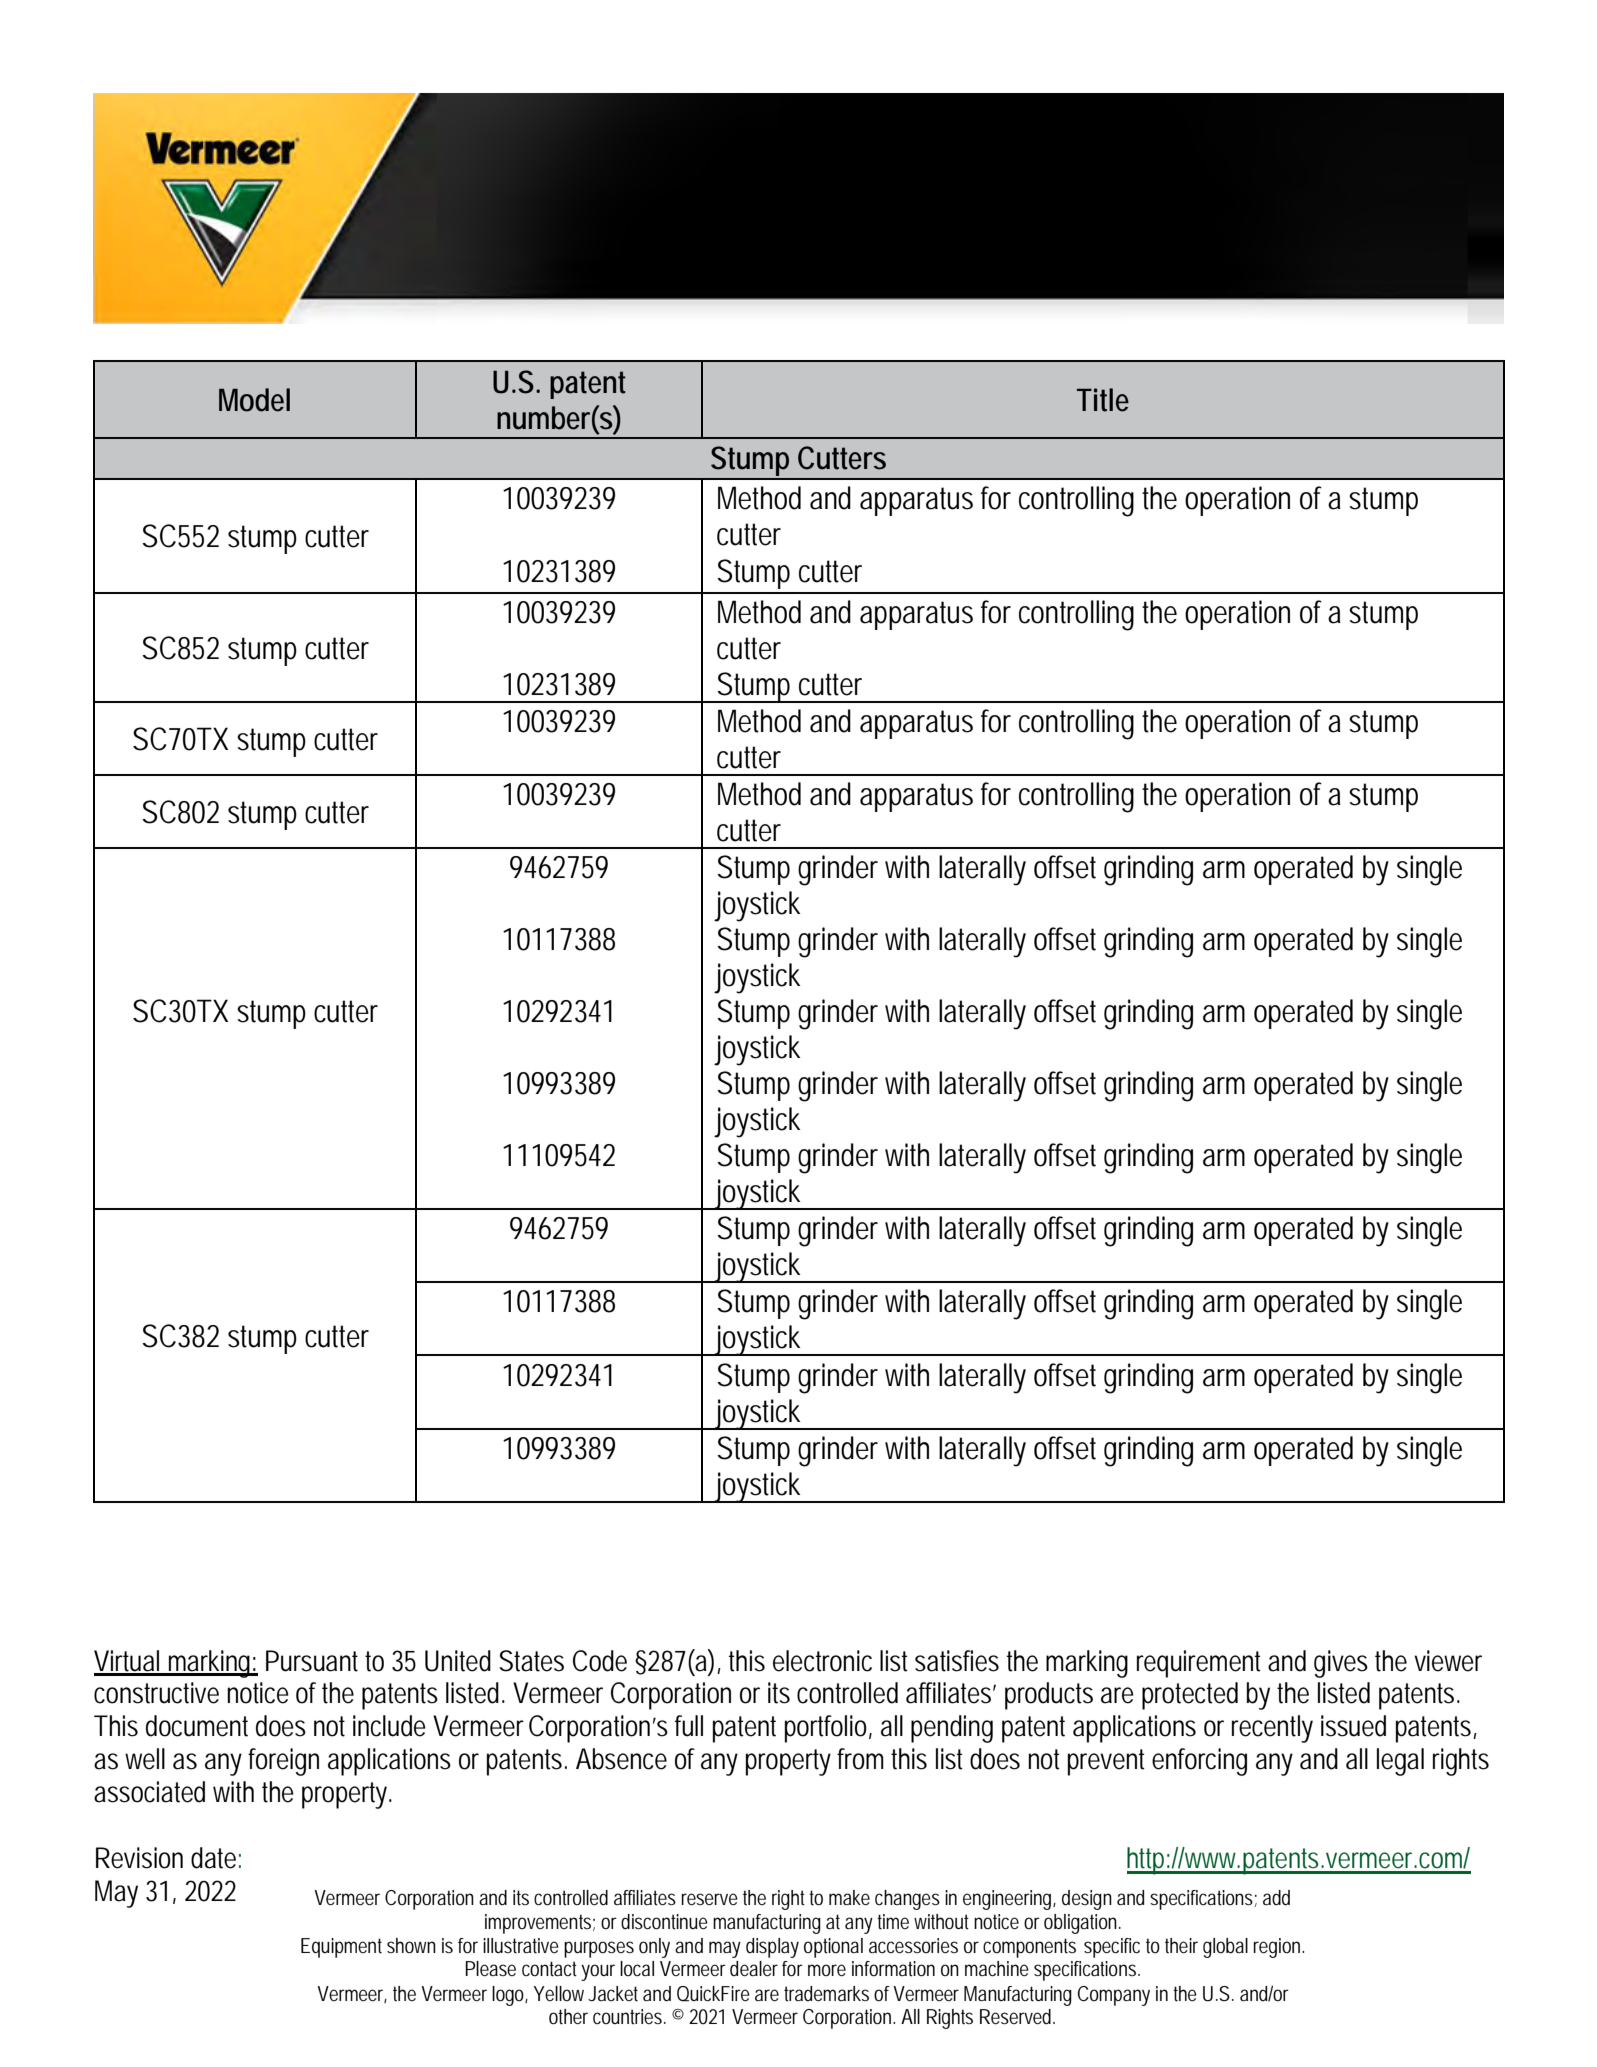  What do you see at coordinates (827, 1970) in the screenshot?
I see `more` at bounding box center [827, 1970].
